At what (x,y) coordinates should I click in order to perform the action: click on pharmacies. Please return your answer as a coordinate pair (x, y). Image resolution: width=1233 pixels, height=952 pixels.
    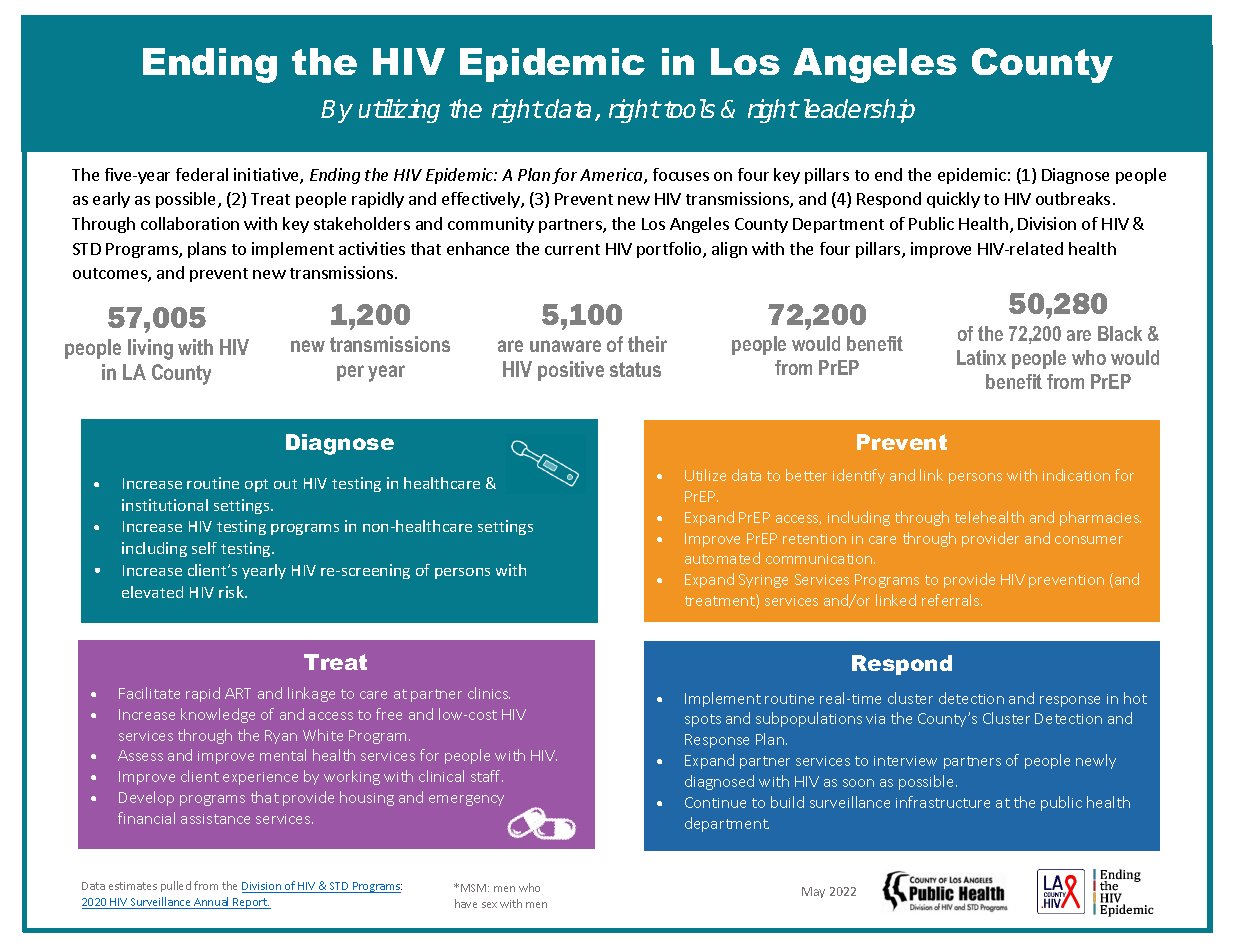
    Looking at the image, I should click on (1100, 518).
